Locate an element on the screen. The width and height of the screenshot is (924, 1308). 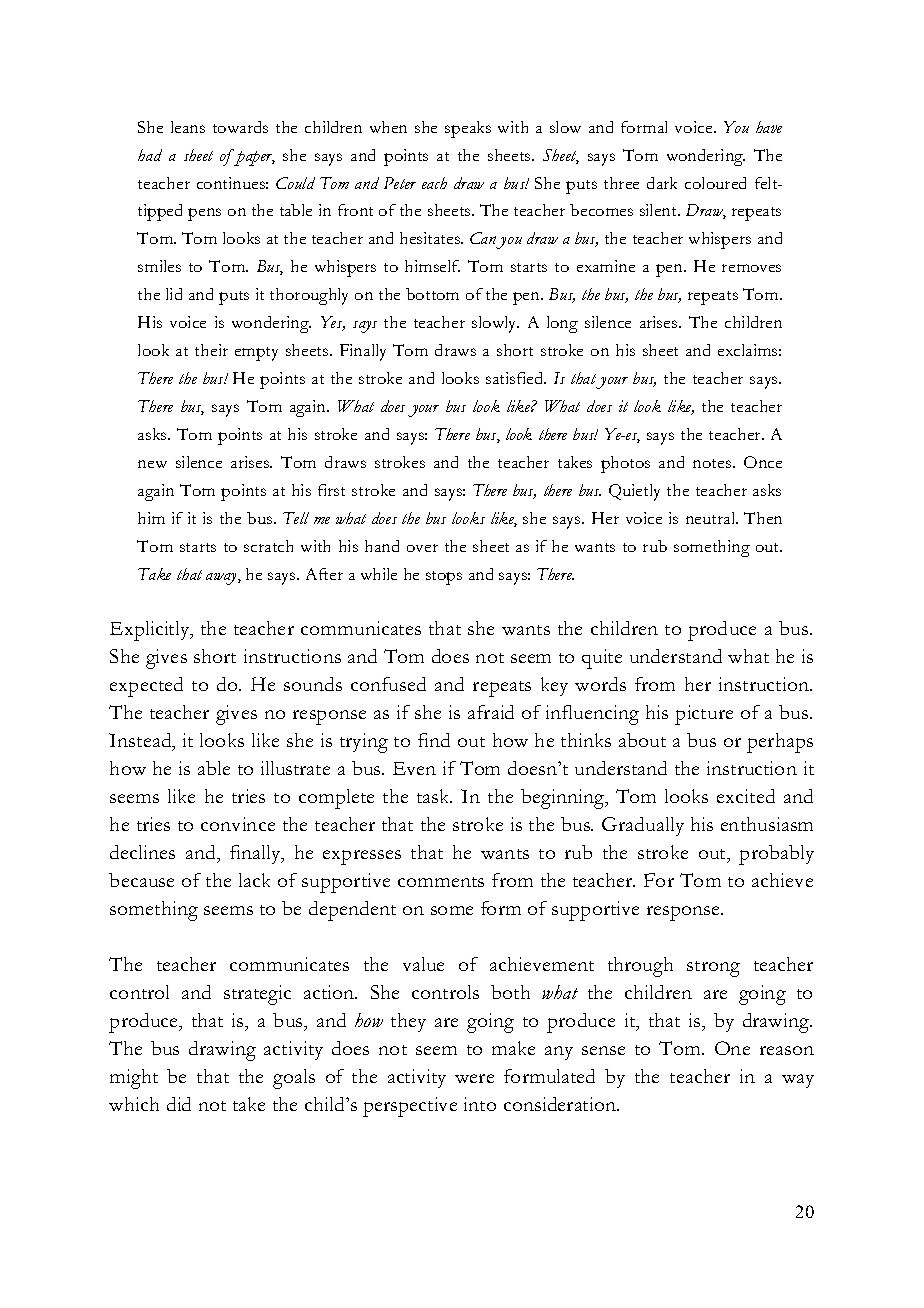
over is located at coordinates (422, 548).
